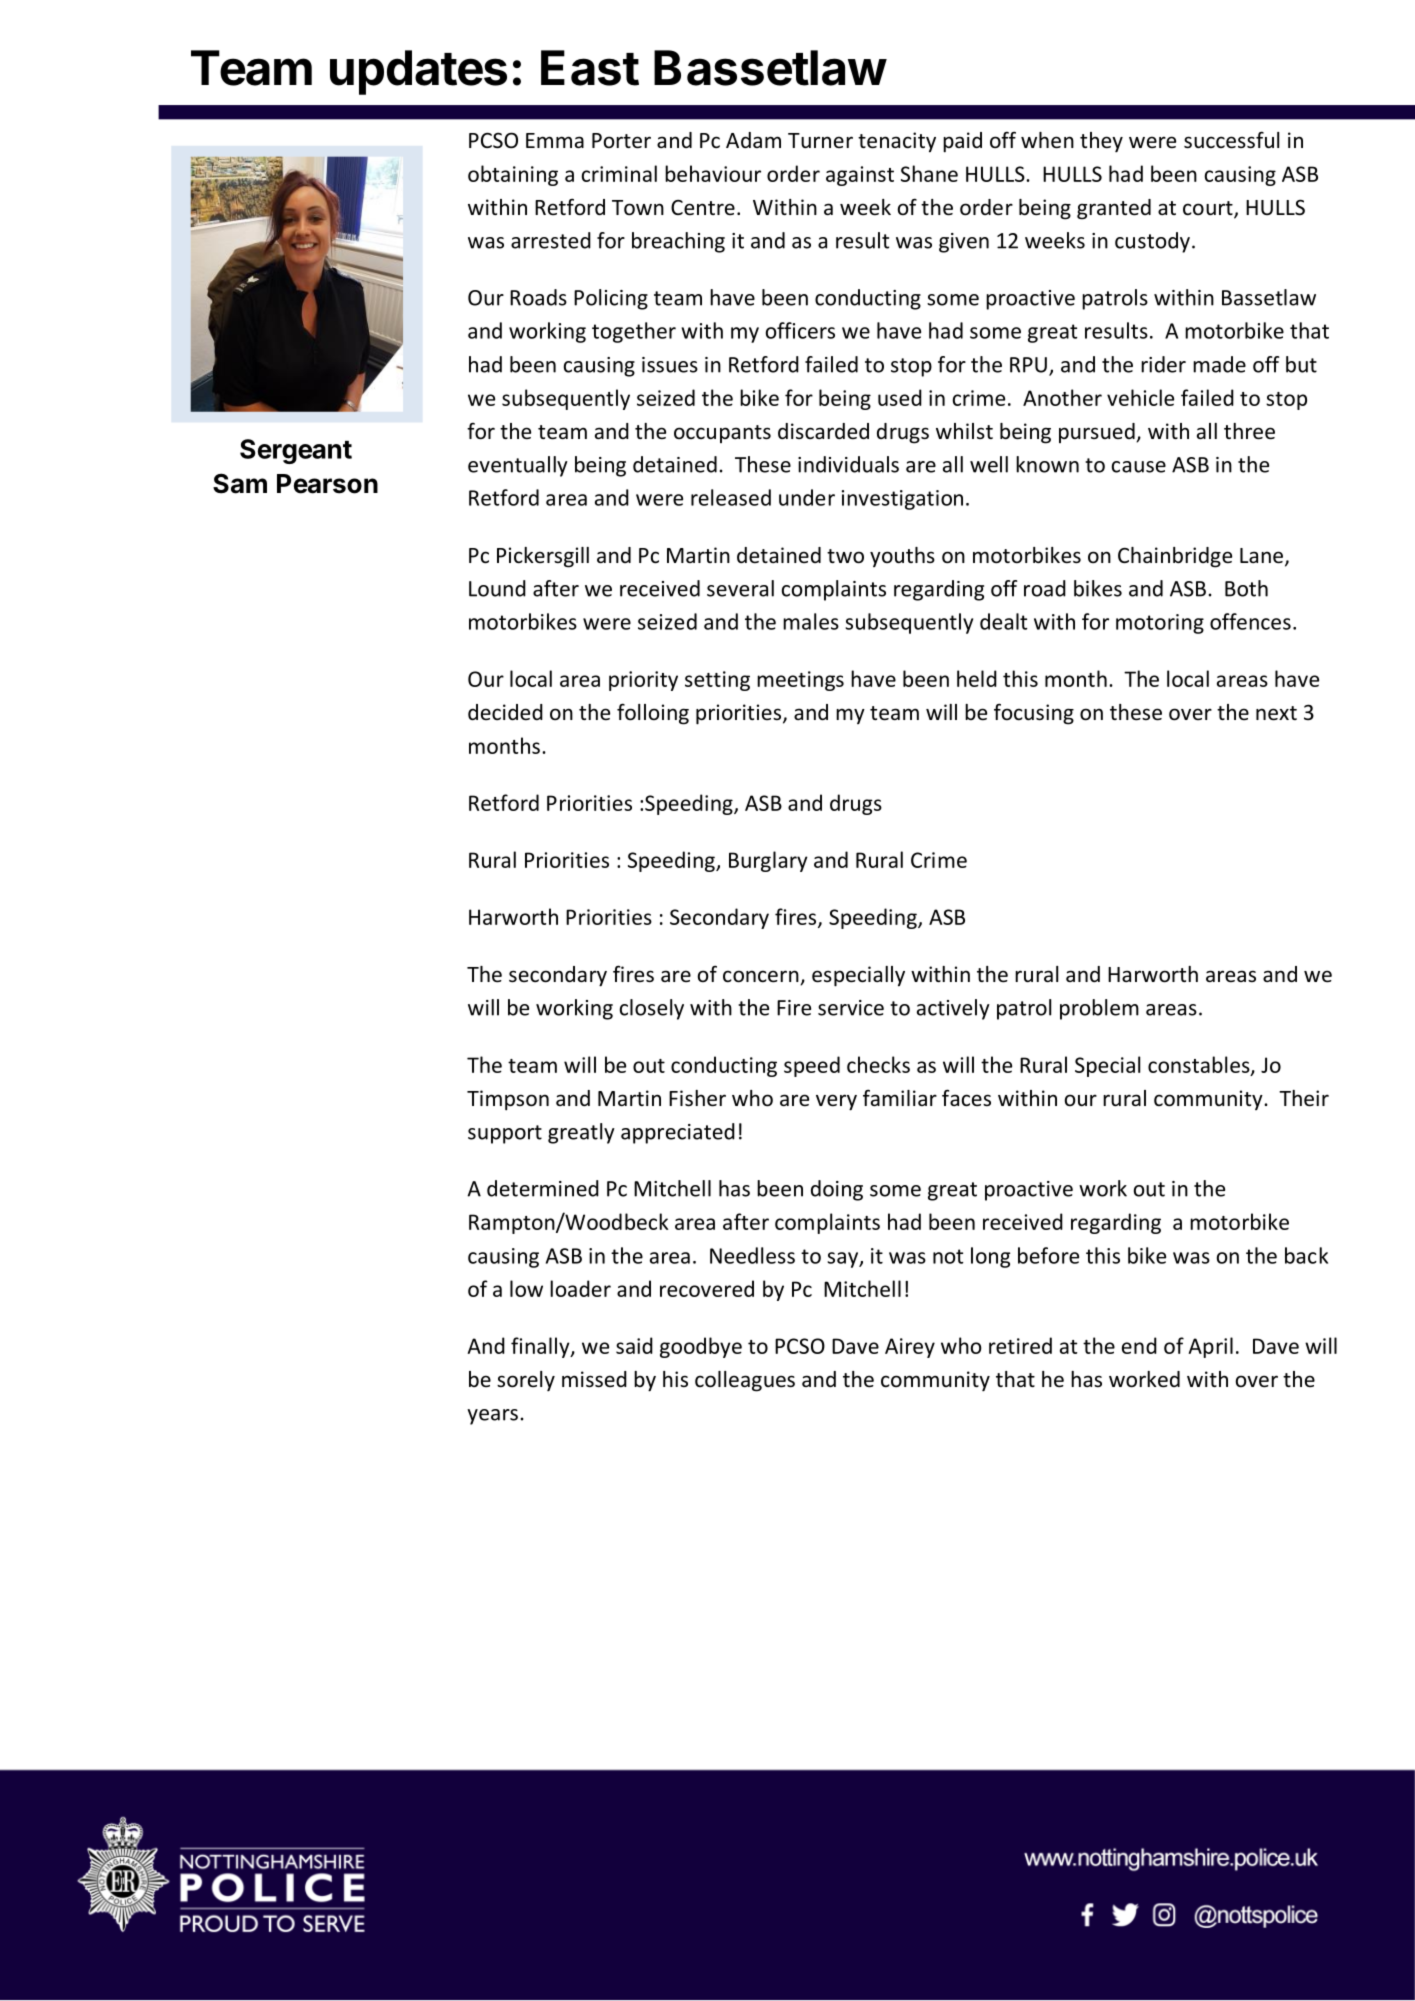  Describe the element at coordinates (753, 140) in the page. I see `Adam` at that location.
